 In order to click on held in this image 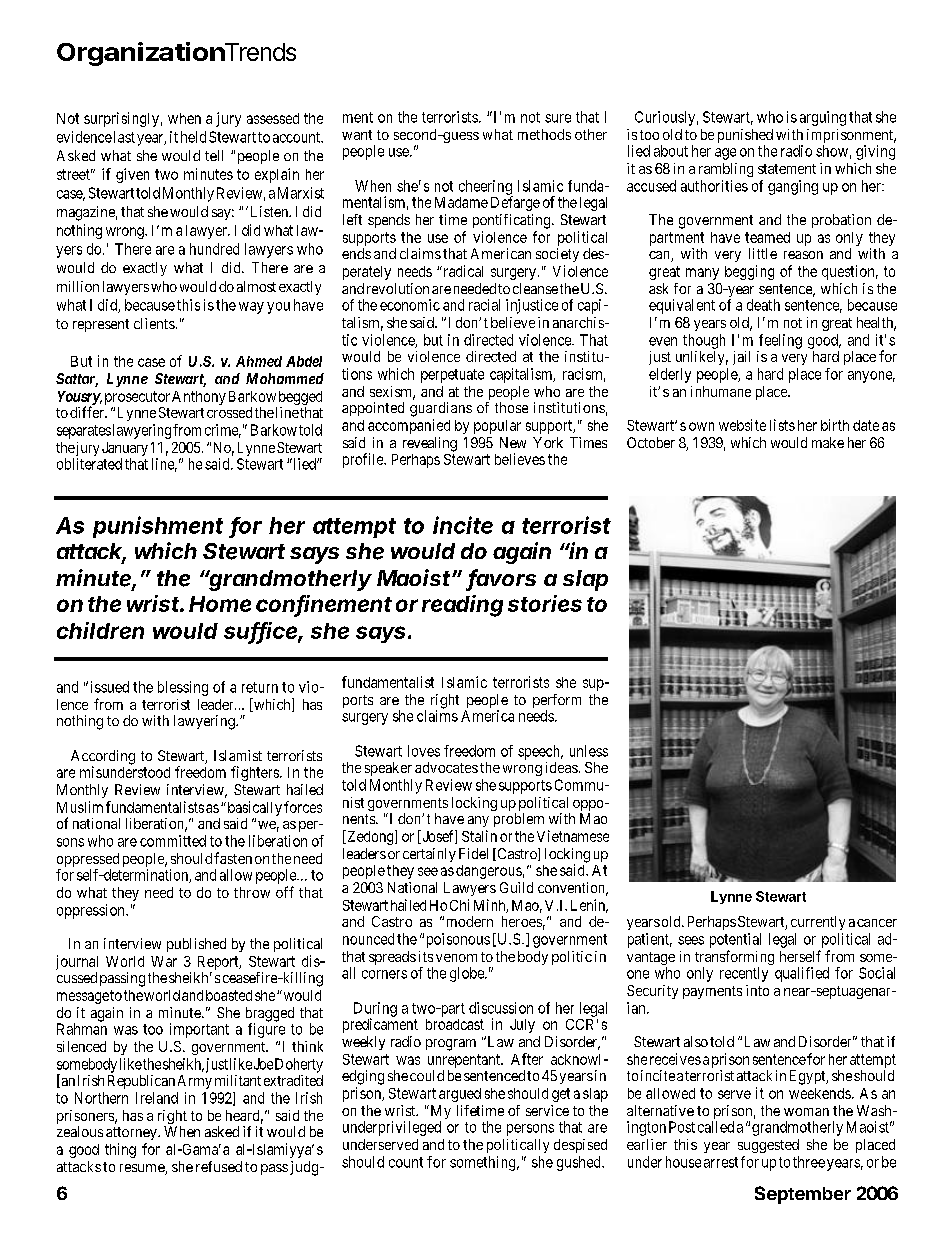, I will do `click(193, 137)`.
